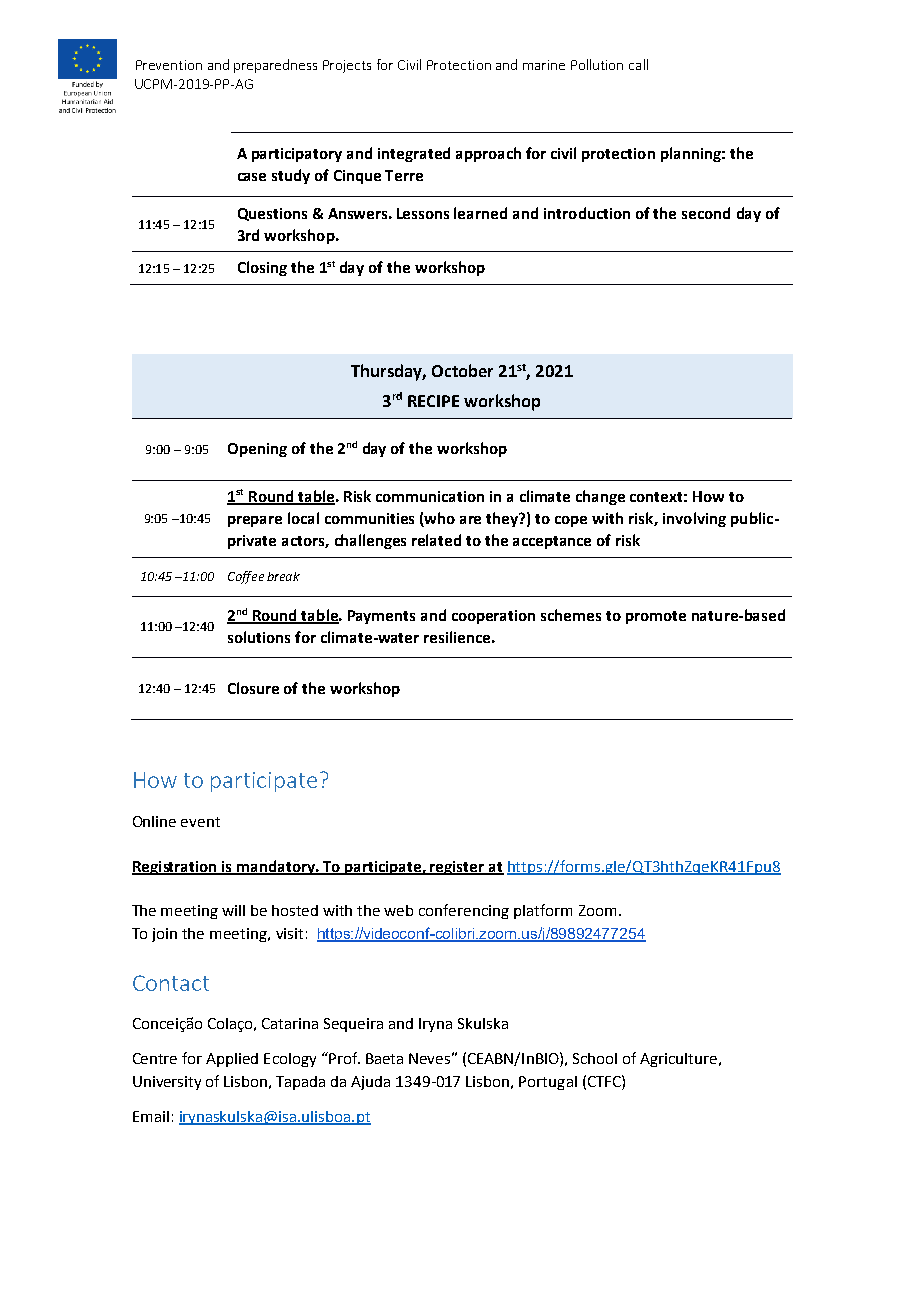  Describe the element at coordinates (232, 1060) in the screenshot. I see `Applied` at that location.
